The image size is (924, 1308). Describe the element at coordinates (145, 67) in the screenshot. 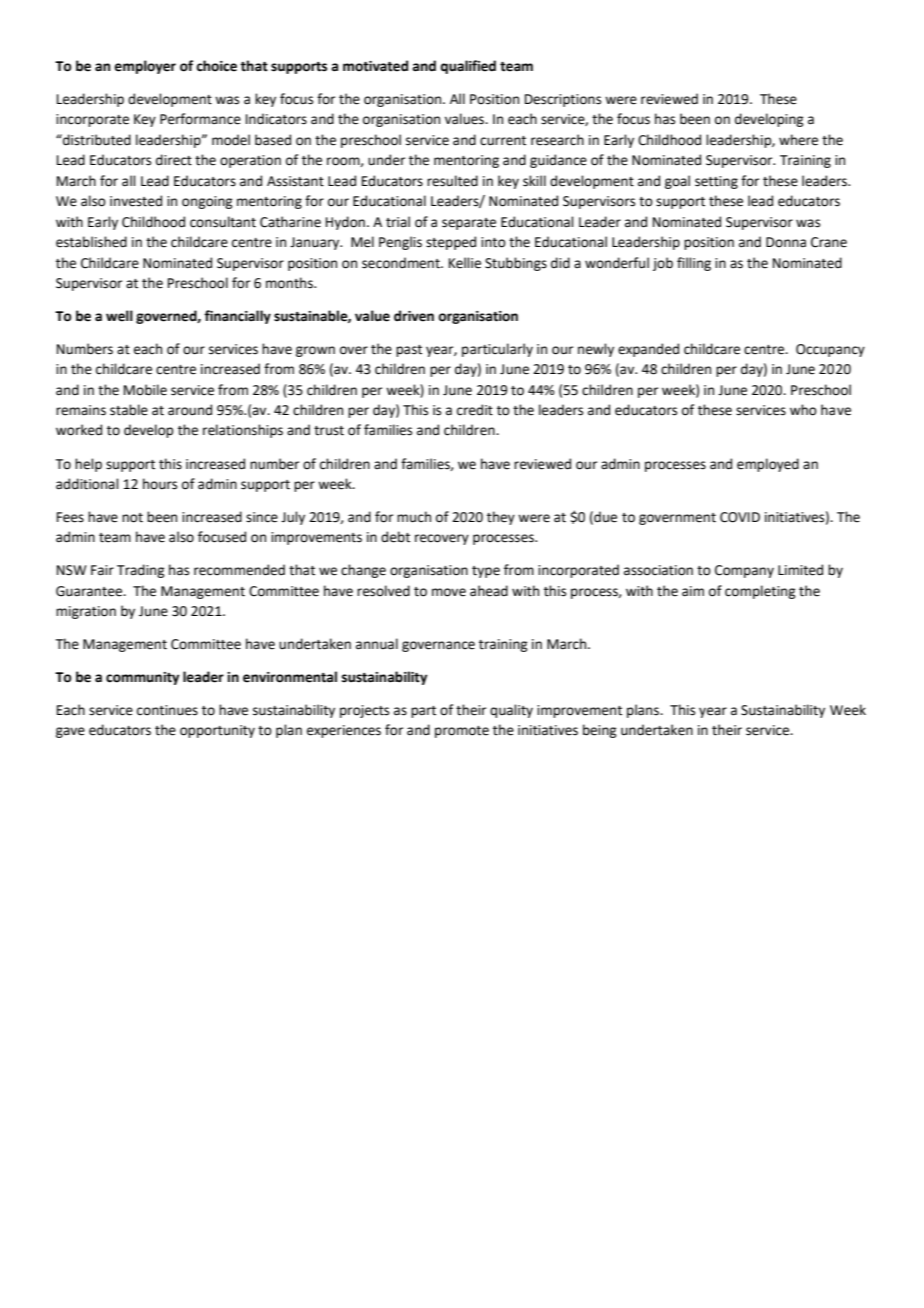

I see `employer` at that location.
